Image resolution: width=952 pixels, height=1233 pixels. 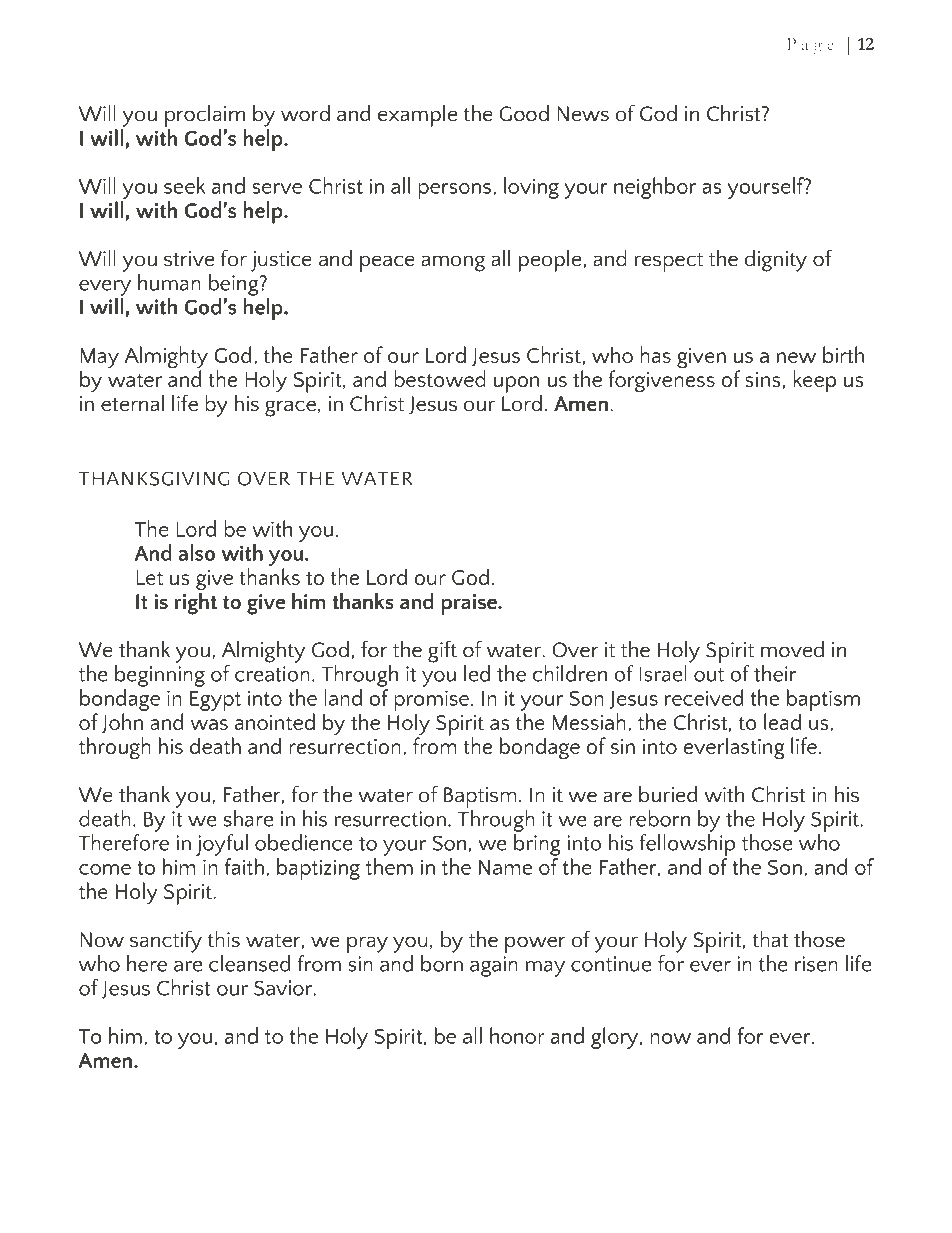 What do you see at coordinates (792, 649) in the image?
I see `moved` at bounding box center [792, 649].
